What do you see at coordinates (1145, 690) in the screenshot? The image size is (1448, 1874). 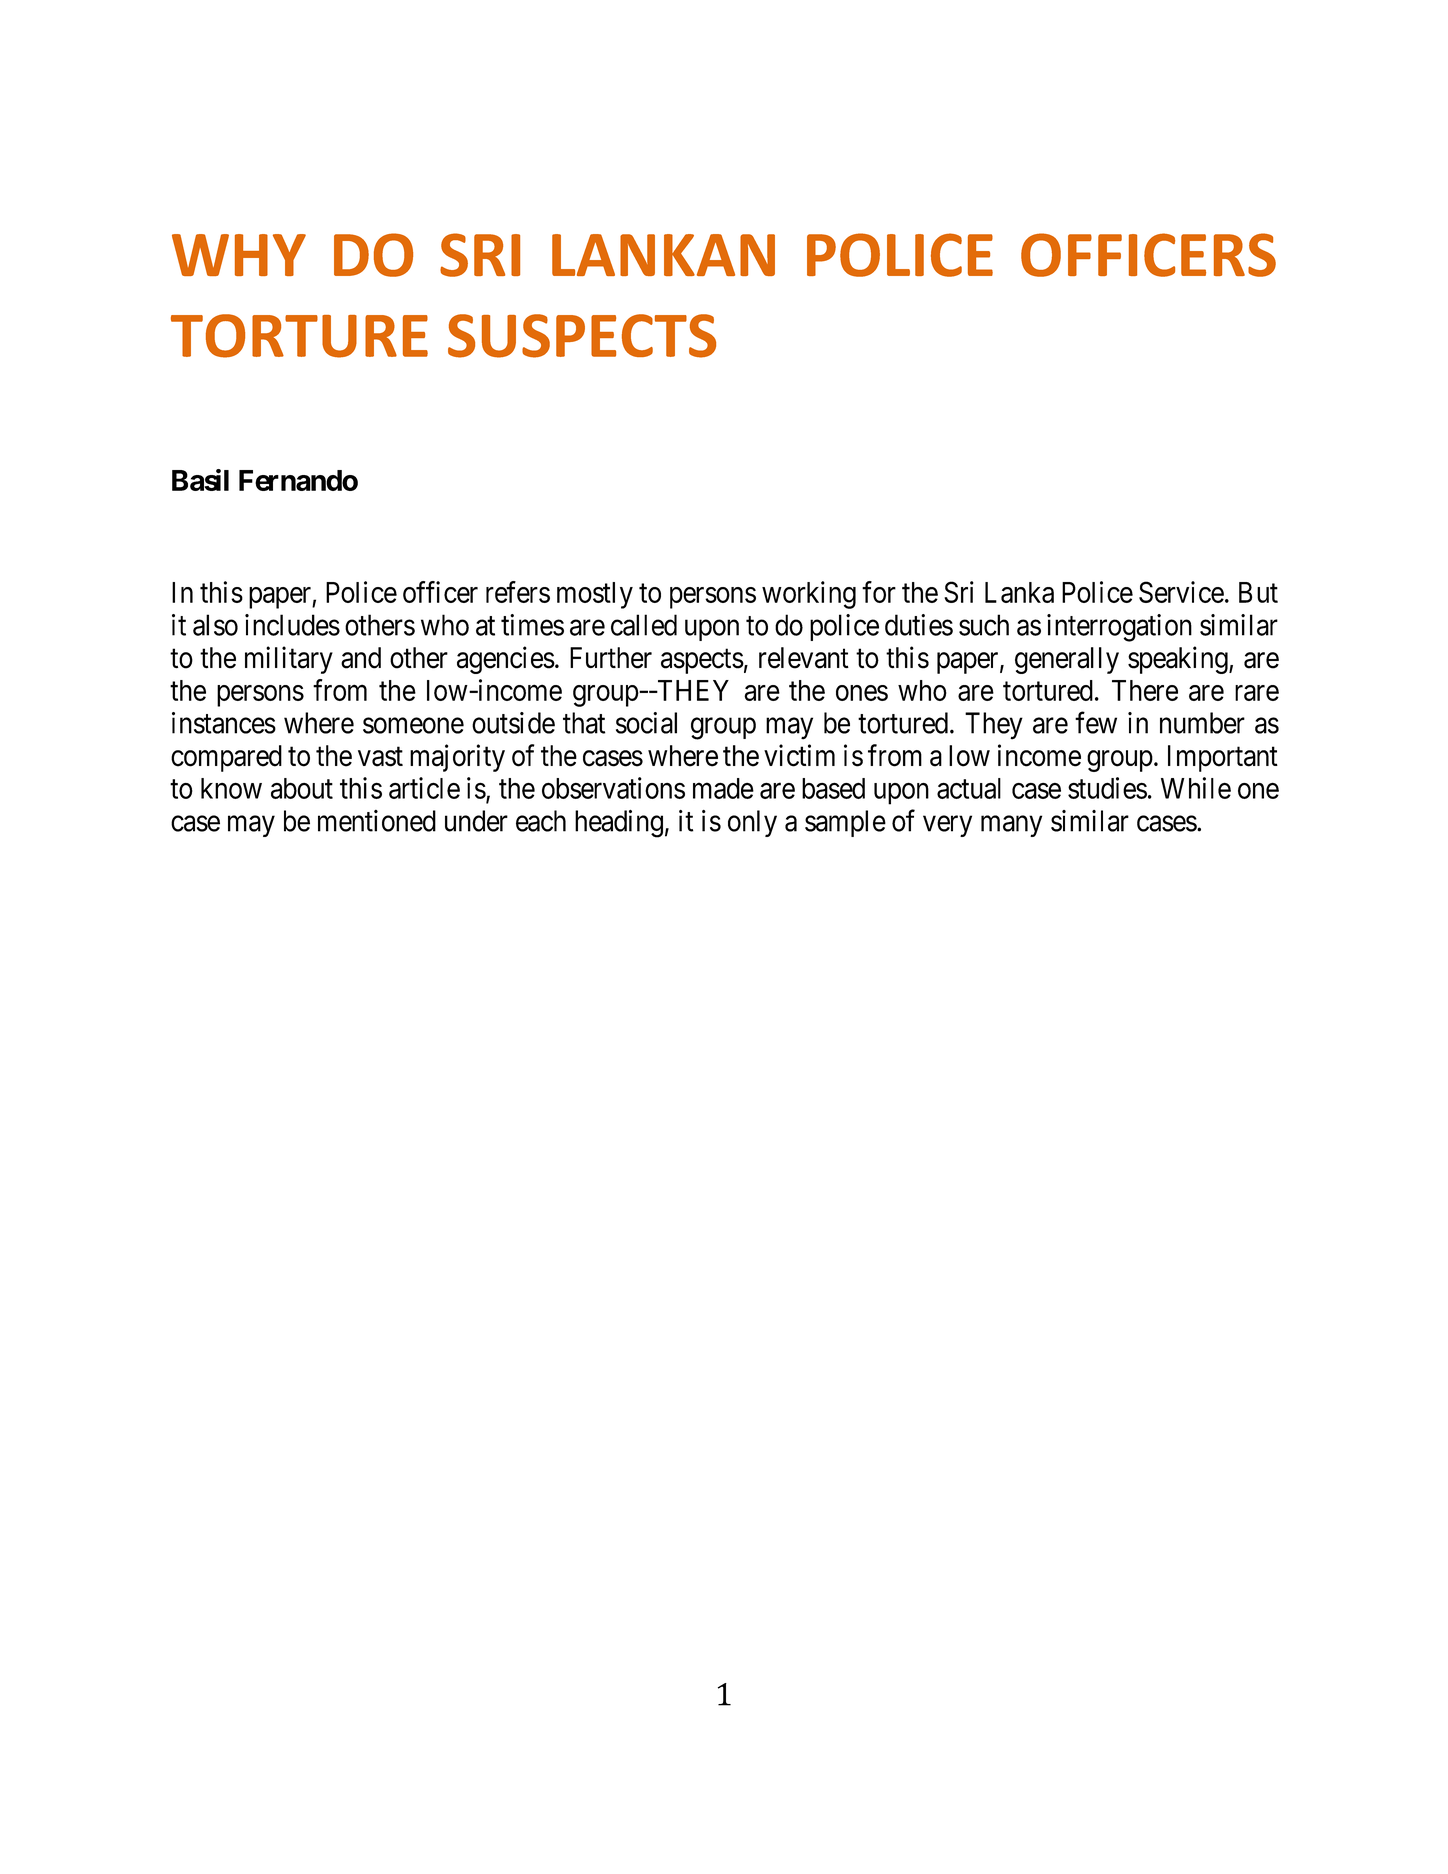 I see `There` at bounding box center [1145, 690].
